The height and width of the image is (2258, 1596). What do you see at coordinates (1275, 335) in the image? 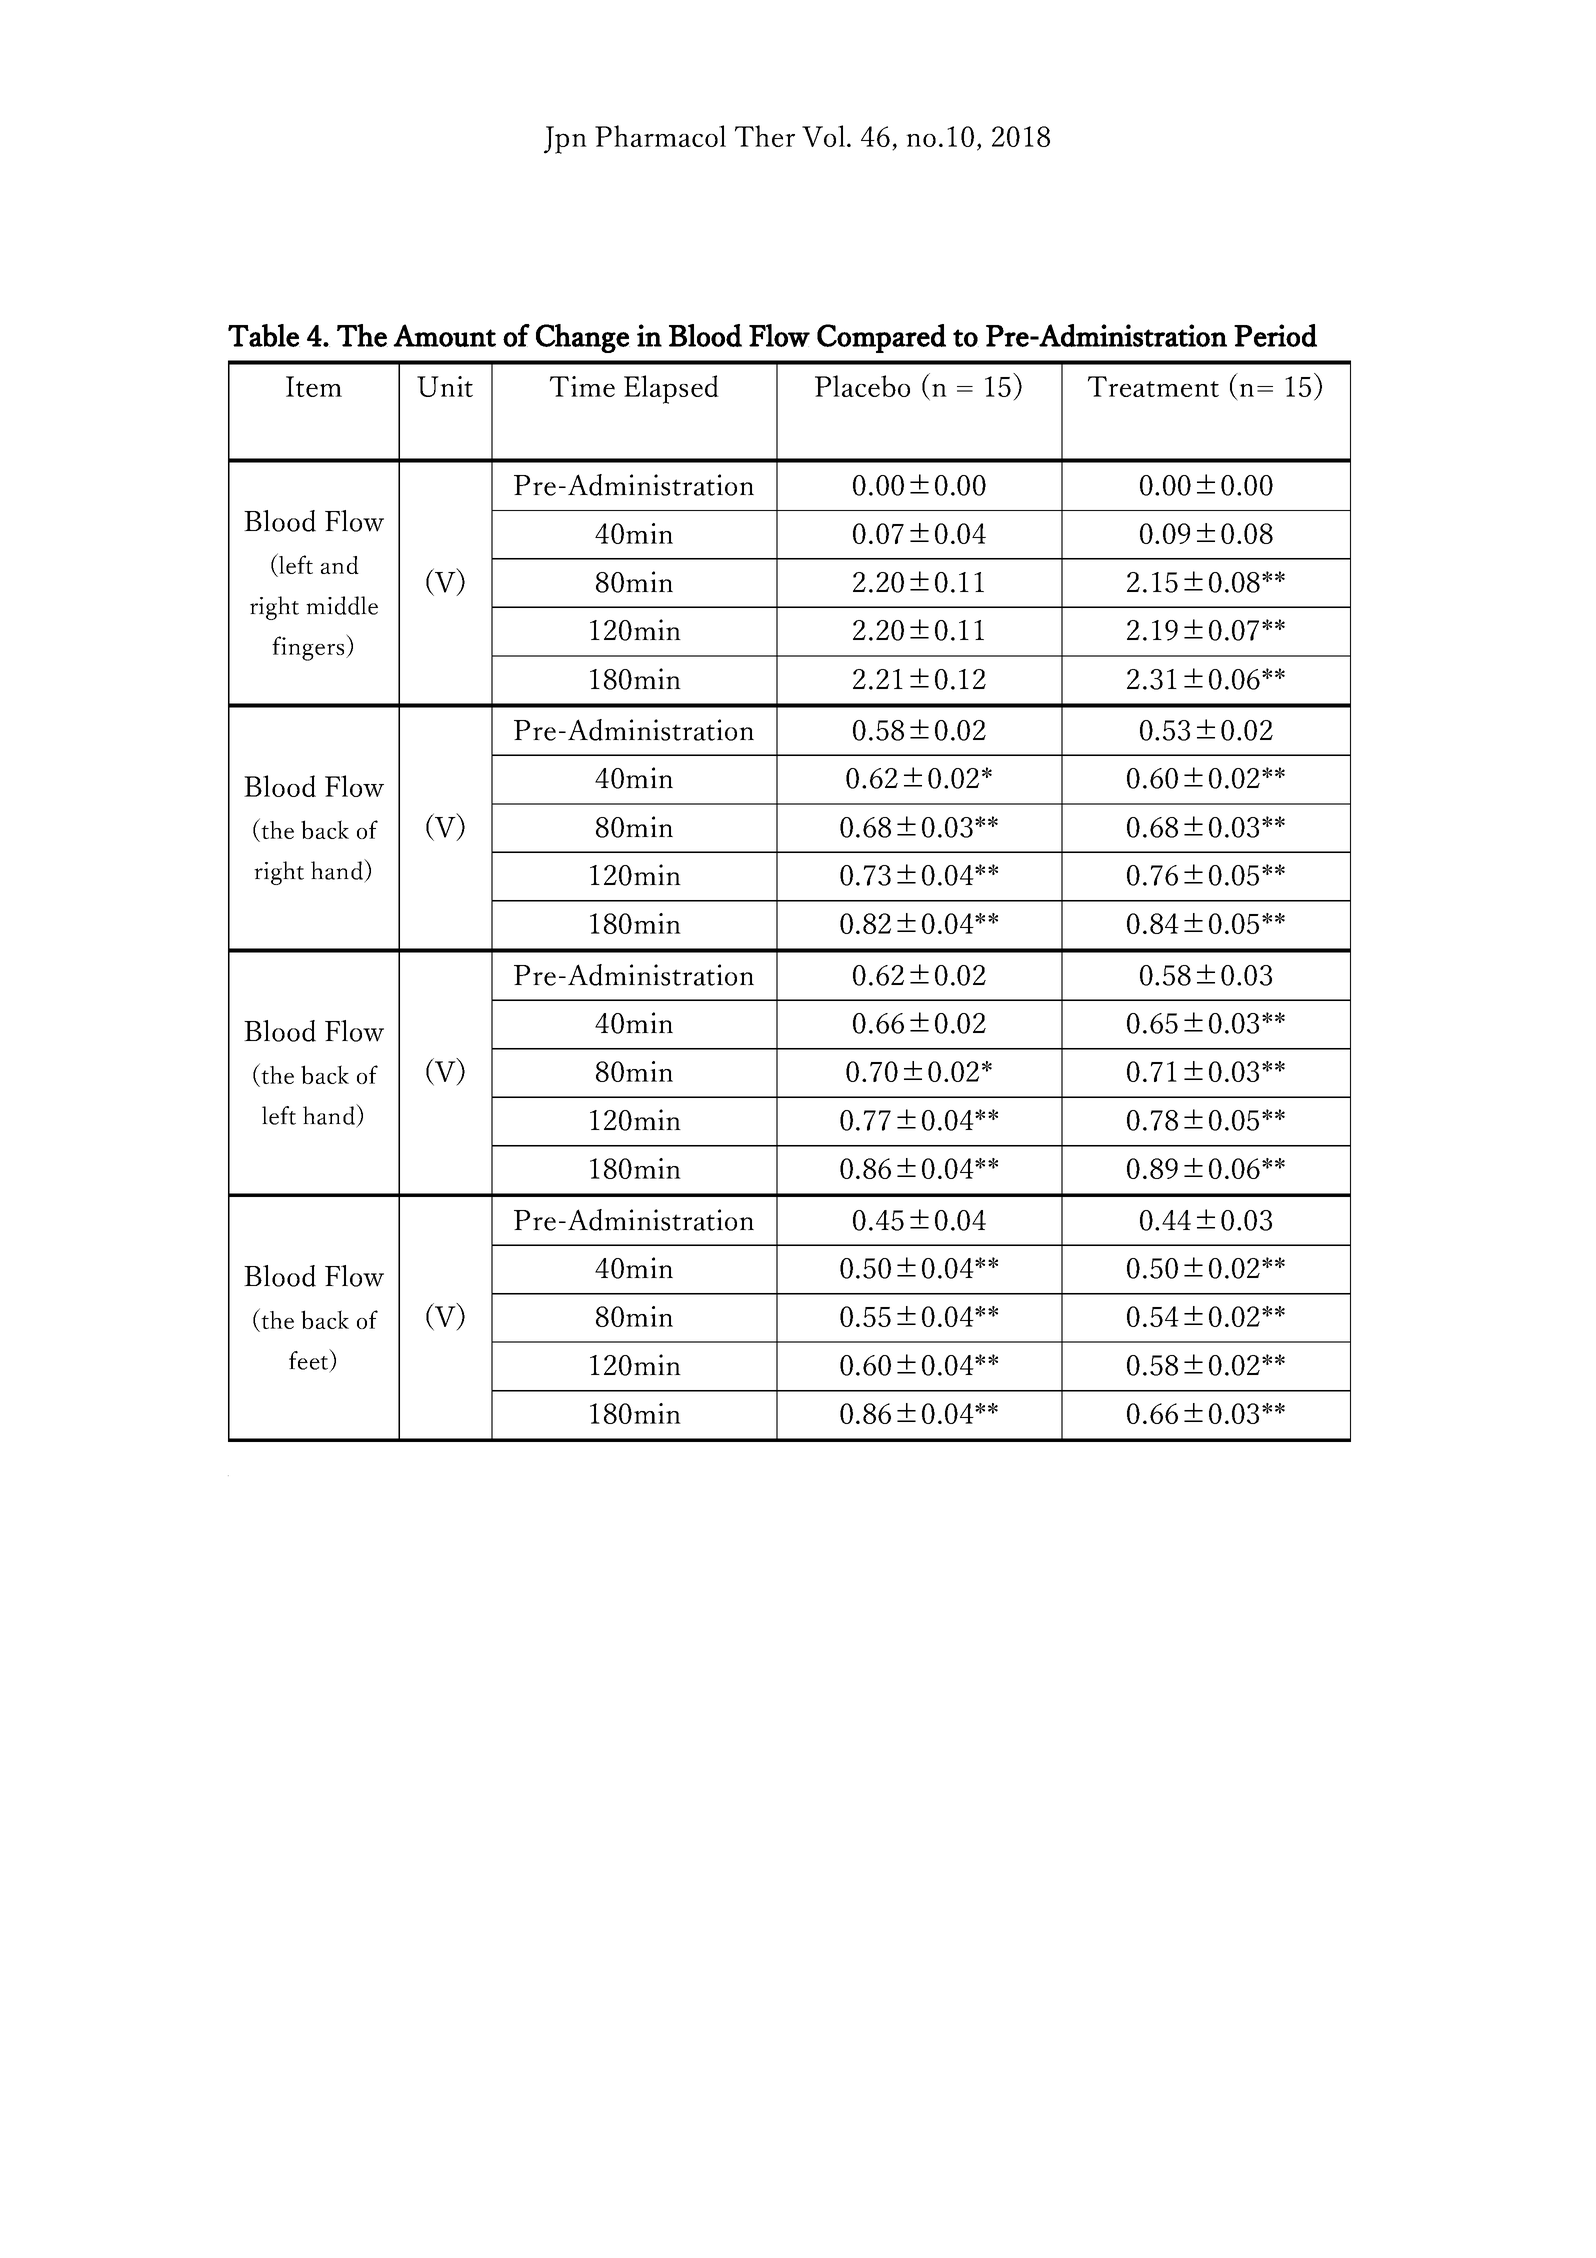
I see `Period` at bounding box center [1275, 335].
